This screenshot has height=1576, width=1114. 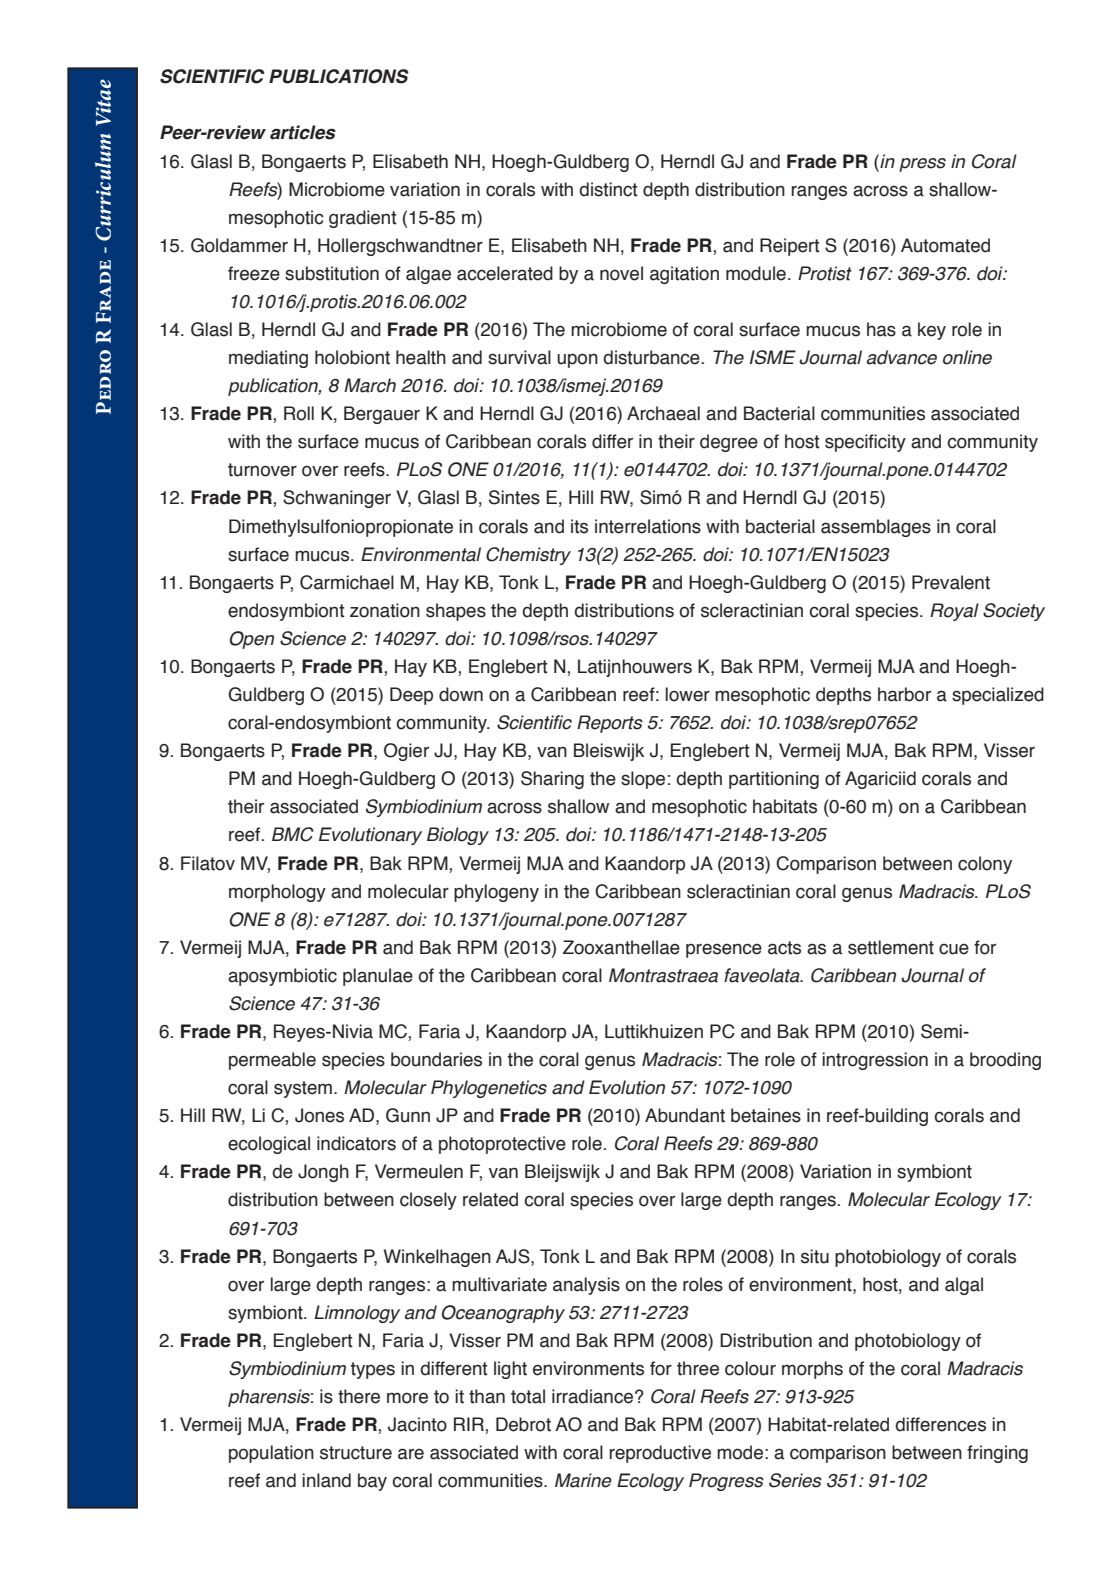 What do you see at coordinates (293, 834) in the screenshot?
I see `BMC` at bounding box center [293, 834].
